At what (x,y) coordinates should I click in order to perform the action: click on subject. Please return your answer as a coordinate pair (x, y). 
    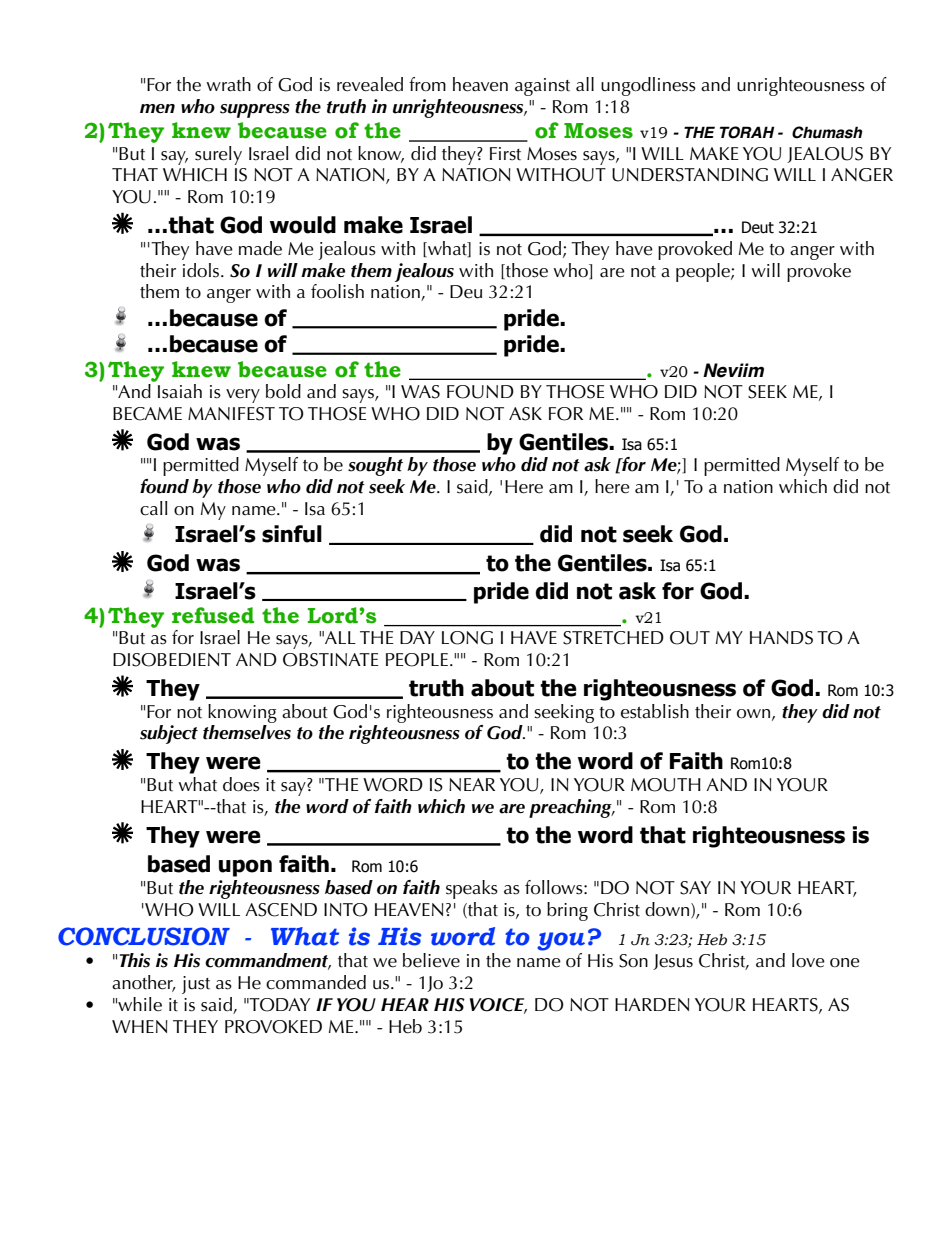
    Looking at the image, I should click on (169, 734).
